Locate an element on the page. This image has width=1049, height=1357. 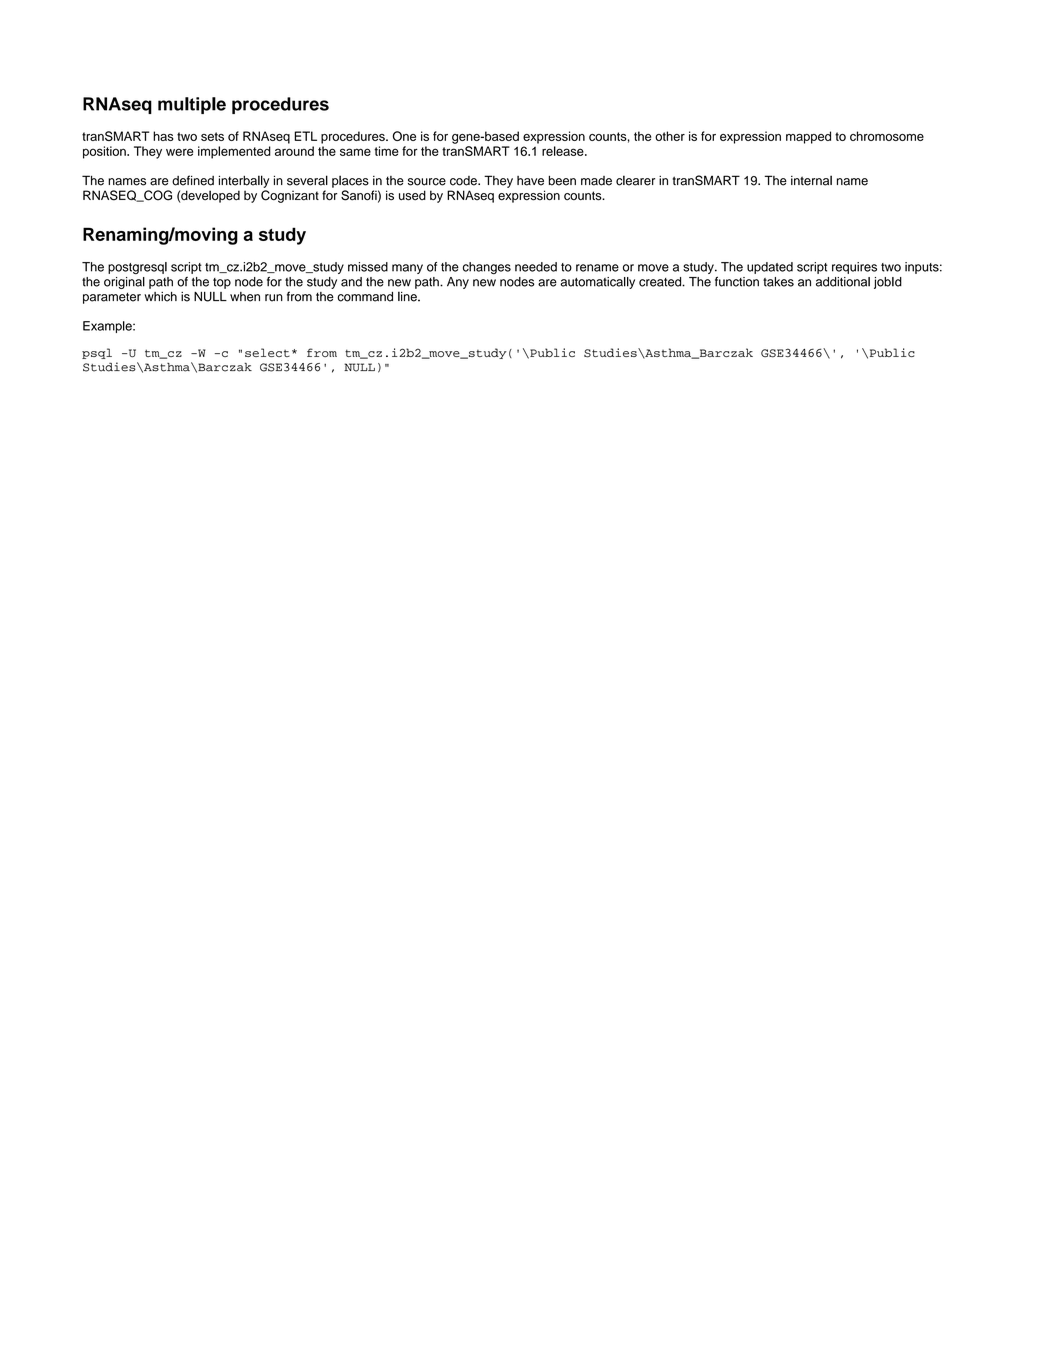
One is located at coordinates (404, 136).
